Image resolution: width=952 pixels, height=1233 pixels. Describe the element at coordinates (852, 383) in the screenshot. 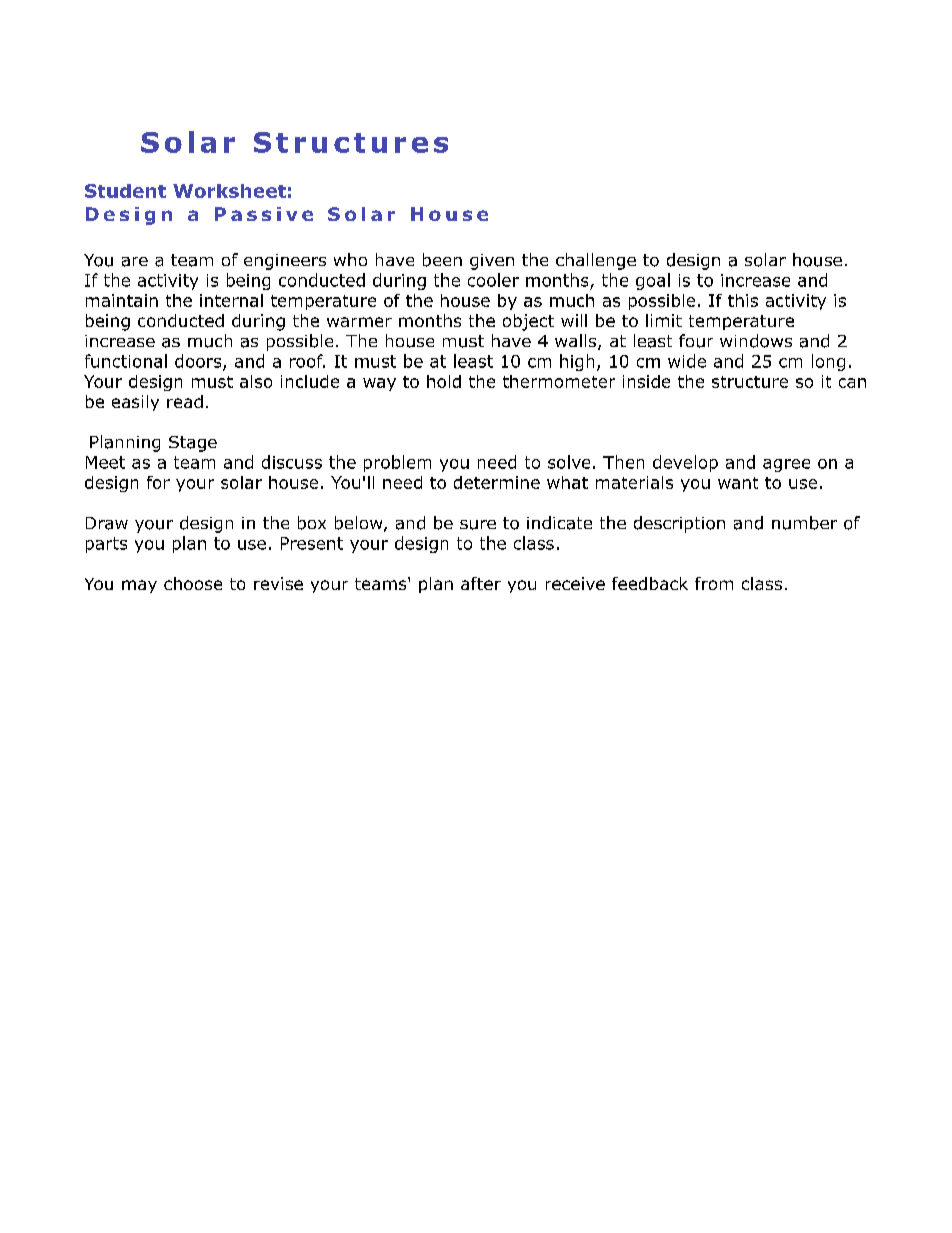

I see `can` at that location.
